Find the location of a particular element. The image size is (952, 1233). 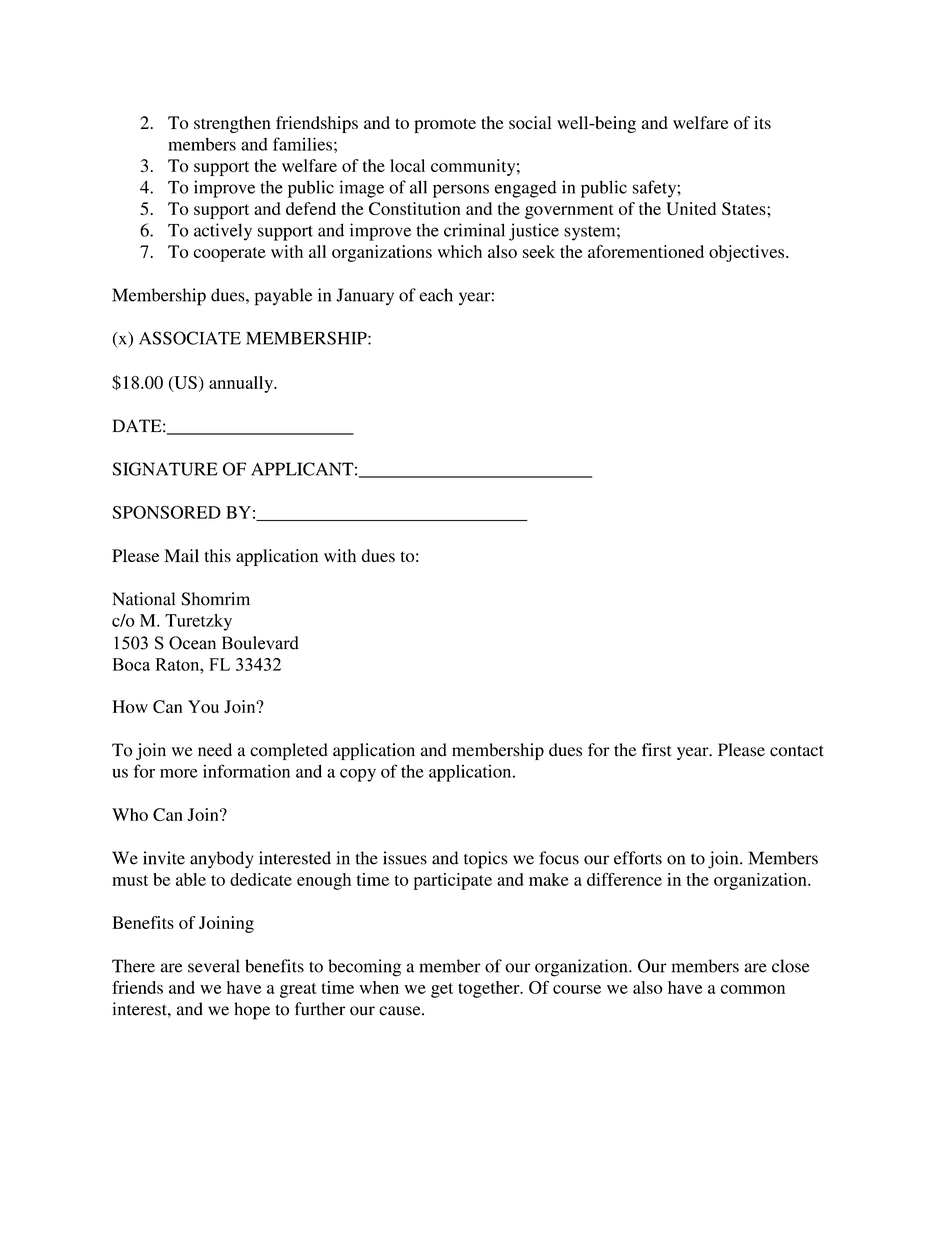

this is located at coordinates (218, 555).
